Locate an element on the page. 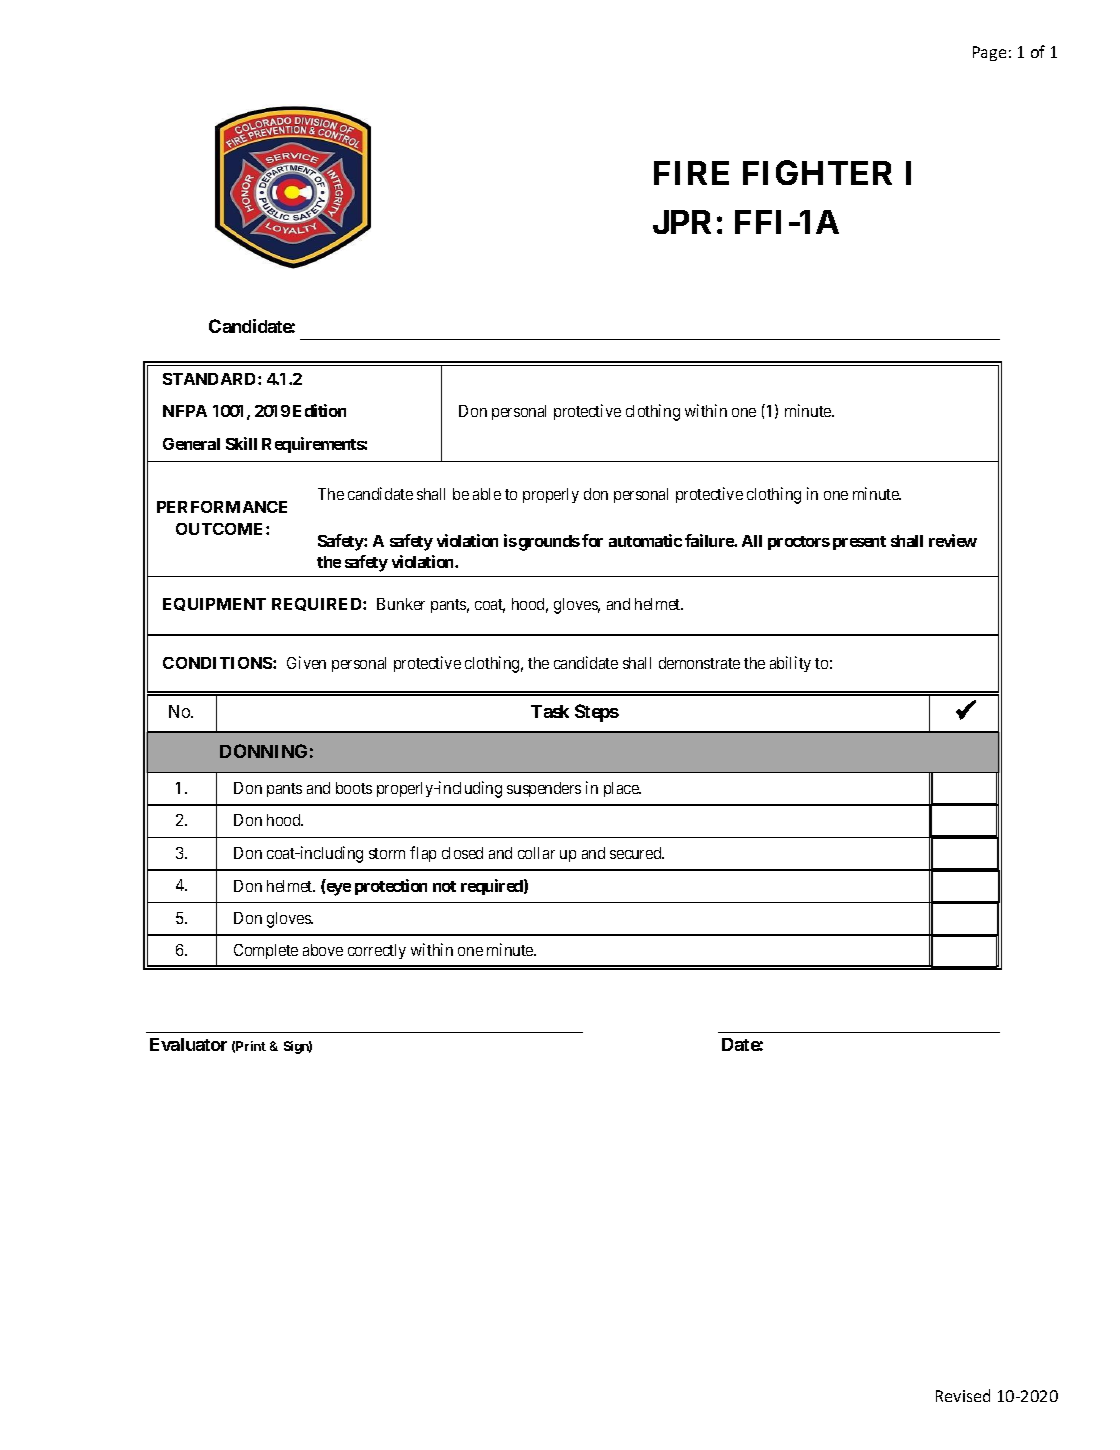 This document has width=1120, height=1450. Revised is located at coordinates (963, 1395).
